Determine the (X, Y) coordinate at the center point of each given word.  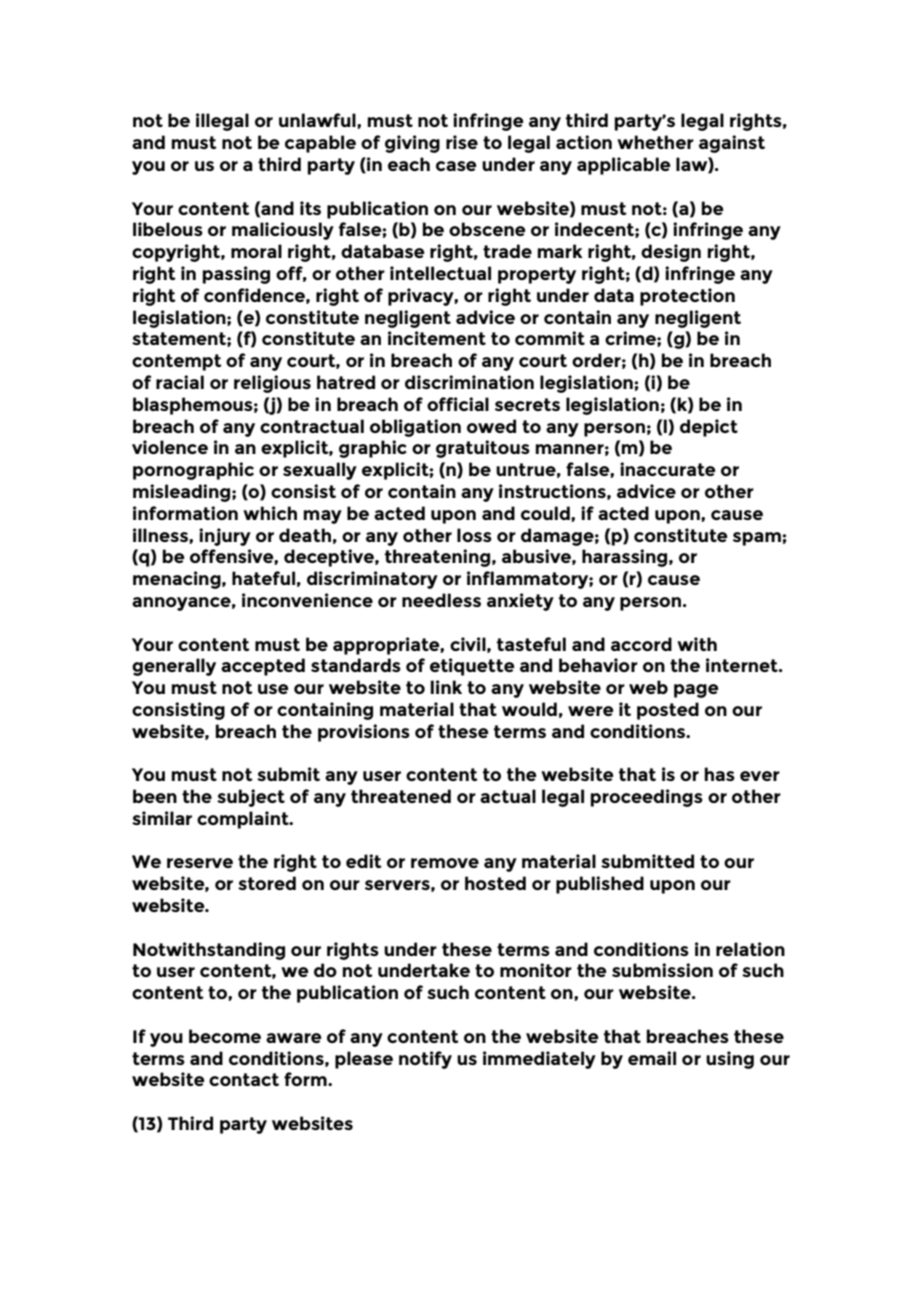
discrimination (469, 382)
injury (225, 537)
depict (709, 428)
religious (272, 384)
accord (641, 644)
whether (655, 142)
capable (320, 144)
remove (445, 863)
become (225, 1036)
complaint (244, 820)
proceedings (646, 798)
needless (441, 600)
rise (462, 142)
